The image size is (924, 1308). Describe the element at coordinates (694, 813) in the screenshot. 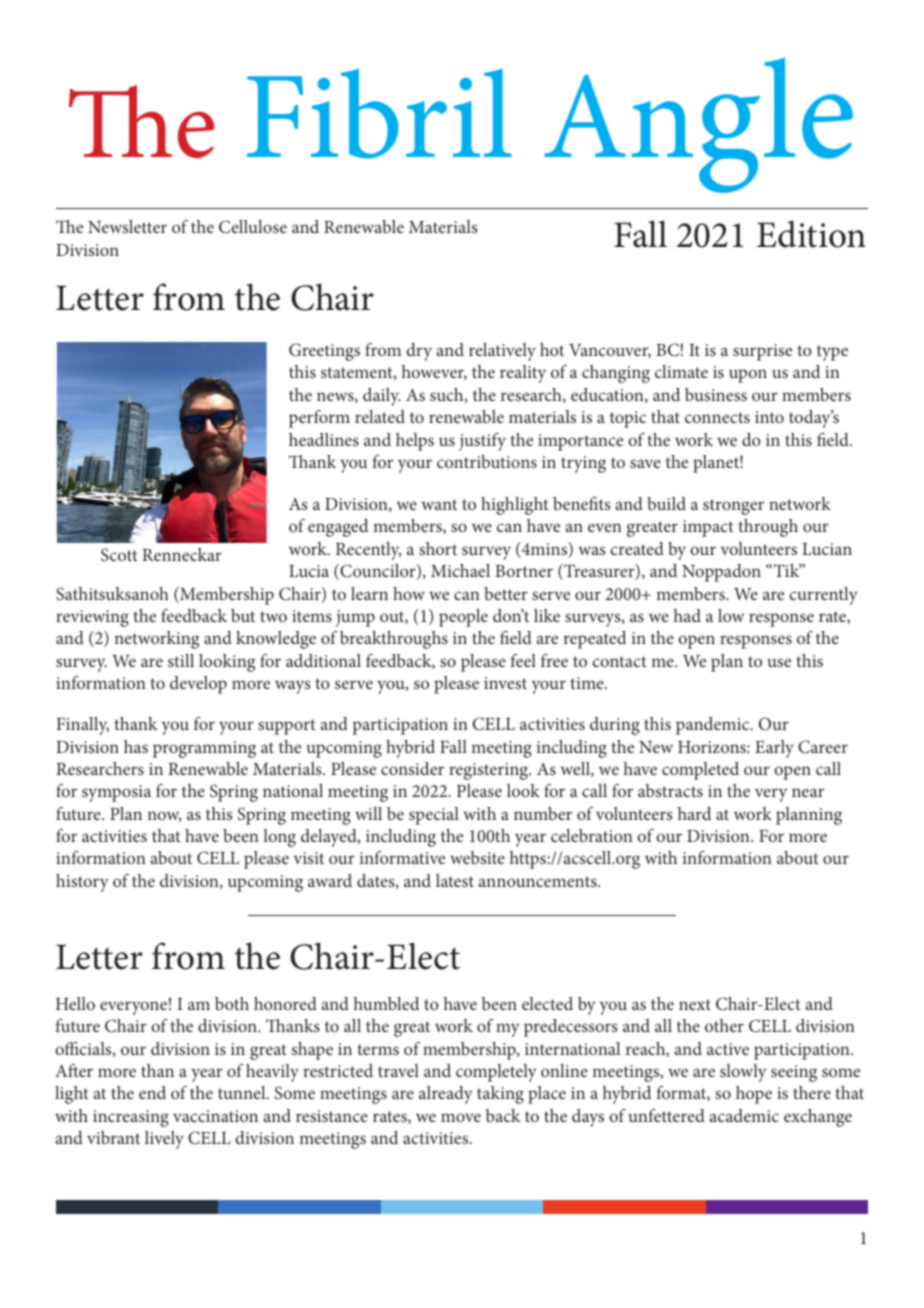

I see `hard` at that location.
